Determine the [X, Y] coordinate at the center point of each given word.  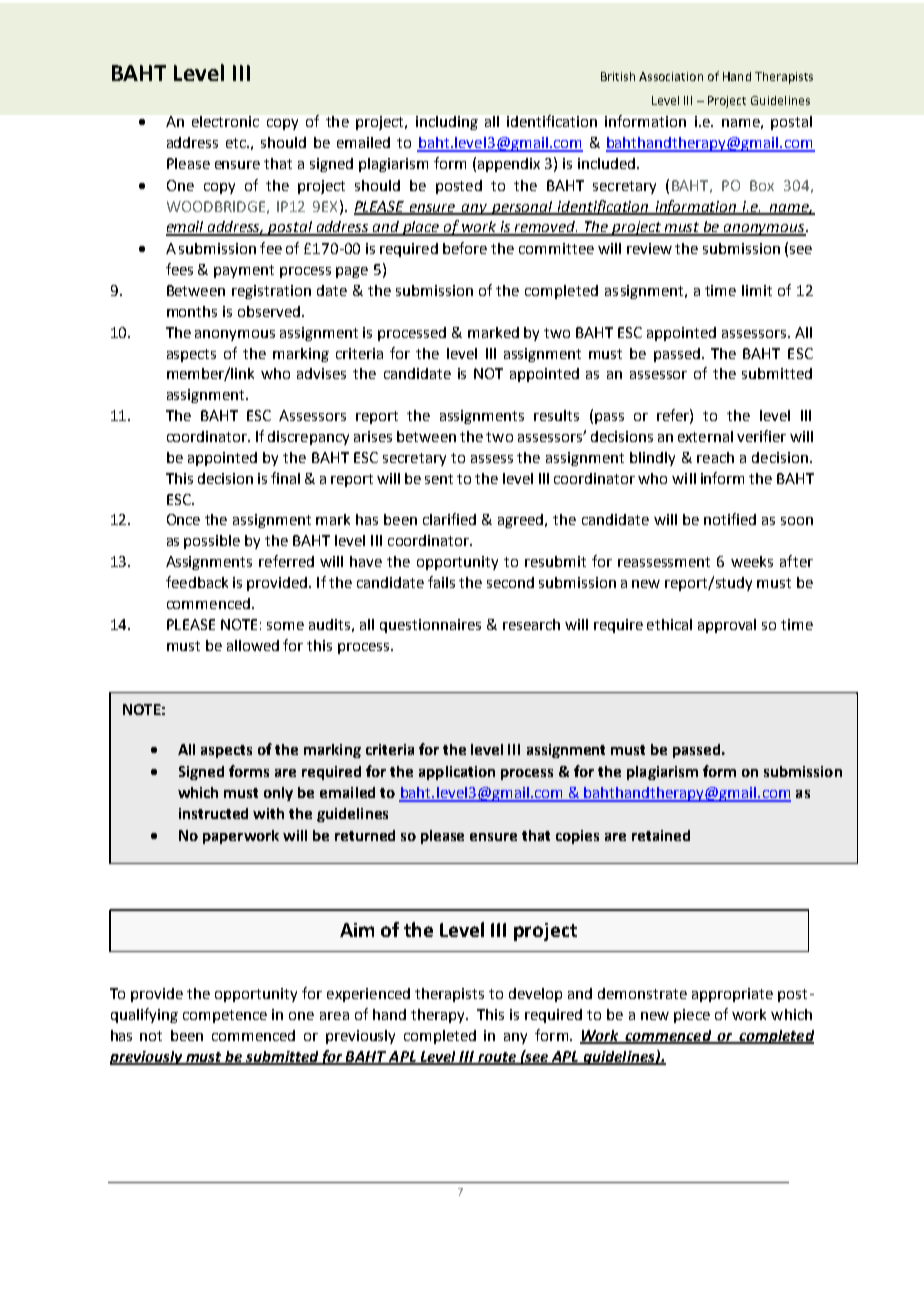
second [510, 582]
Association [671, 76]
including [447, 123]
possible [212, 542]
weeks [752, 561]
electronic [225, 121]
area [334, 1016]
